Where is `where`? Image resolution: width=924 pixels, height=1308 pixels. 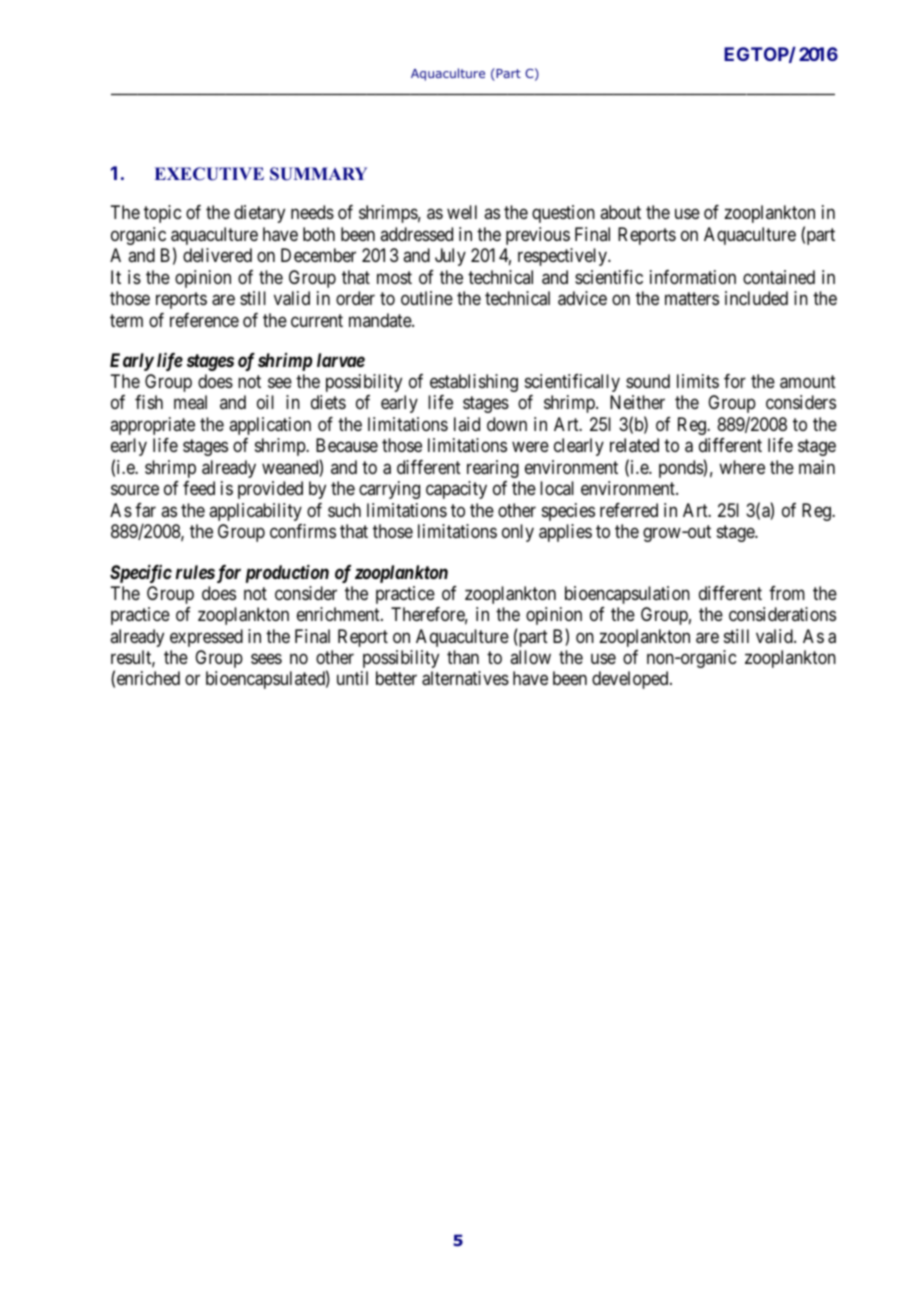 where is located at coordinates (742, 467).
